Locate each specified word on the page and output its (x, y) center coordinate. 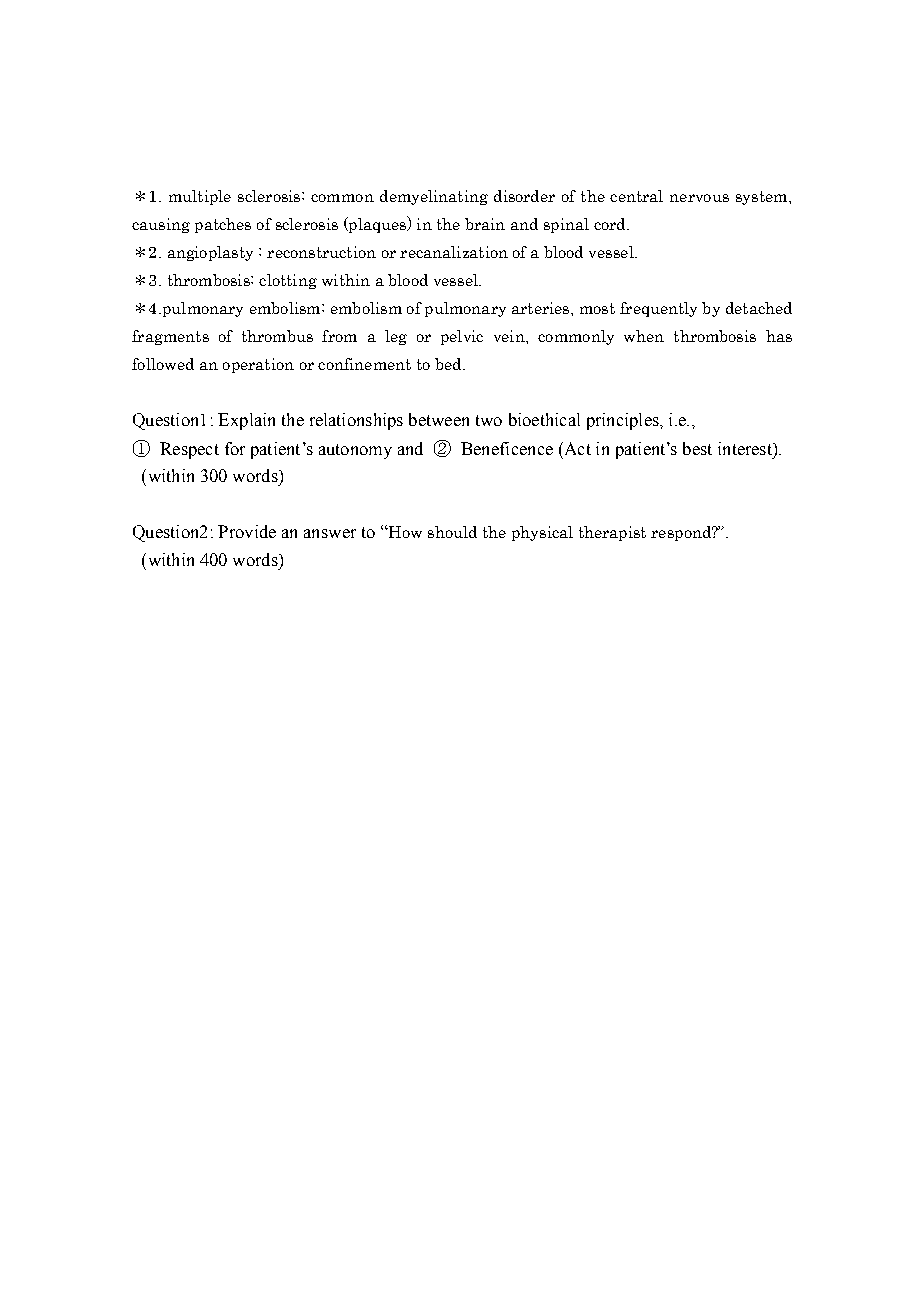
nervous (699, 198)
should (452, 532)
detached (759, 308)
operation (258, 365)
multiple (200, 197)
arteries (542, 308)
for (235, 448)
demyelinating (434, 197)
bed (449, 364)
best (697, 448)
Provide (247, 531)
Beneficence (507, 448)
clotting (288, 281)
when (644, 336)
